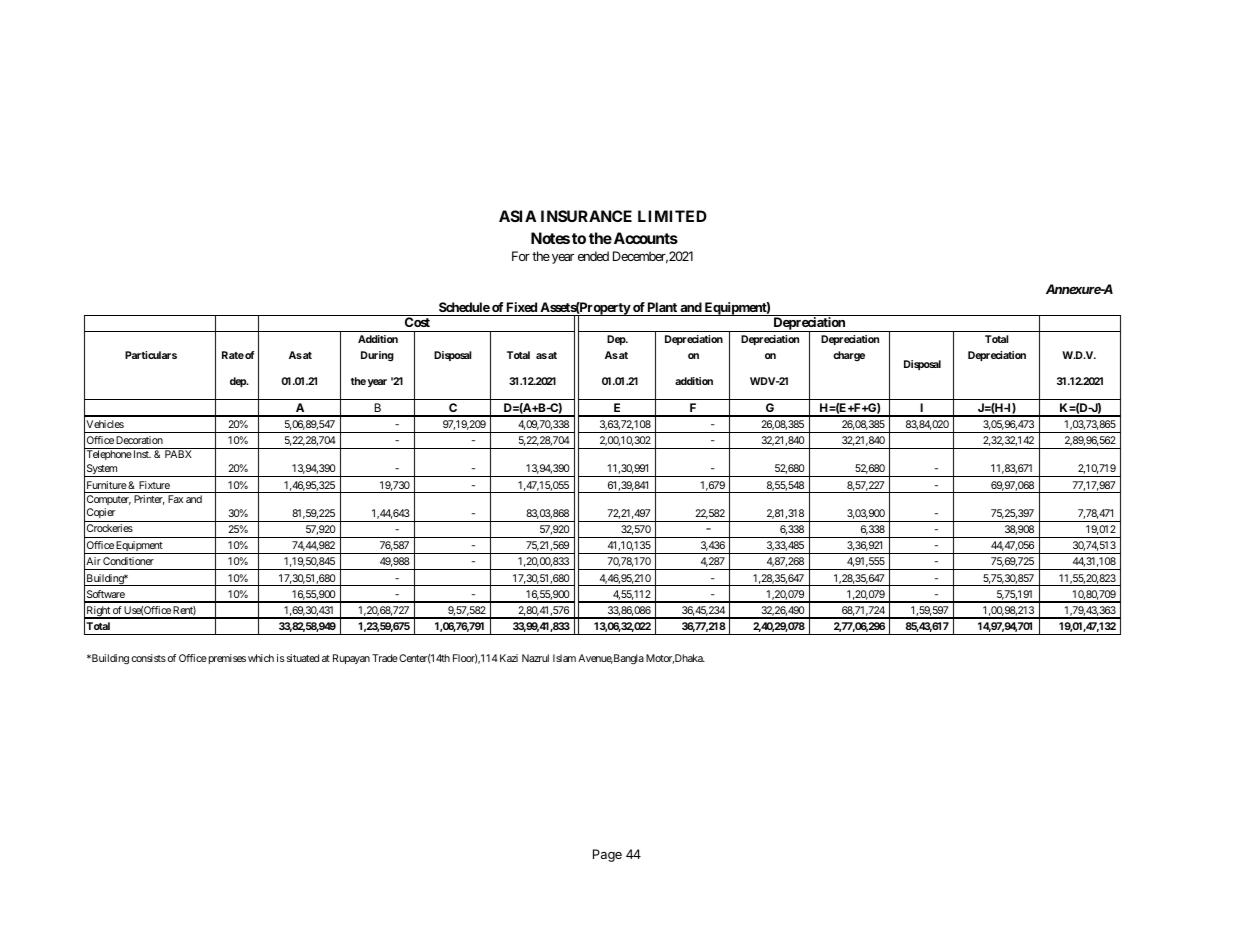 The height and width of the page is (952, 1233). I want to click on Islam, so click(564, 658).
